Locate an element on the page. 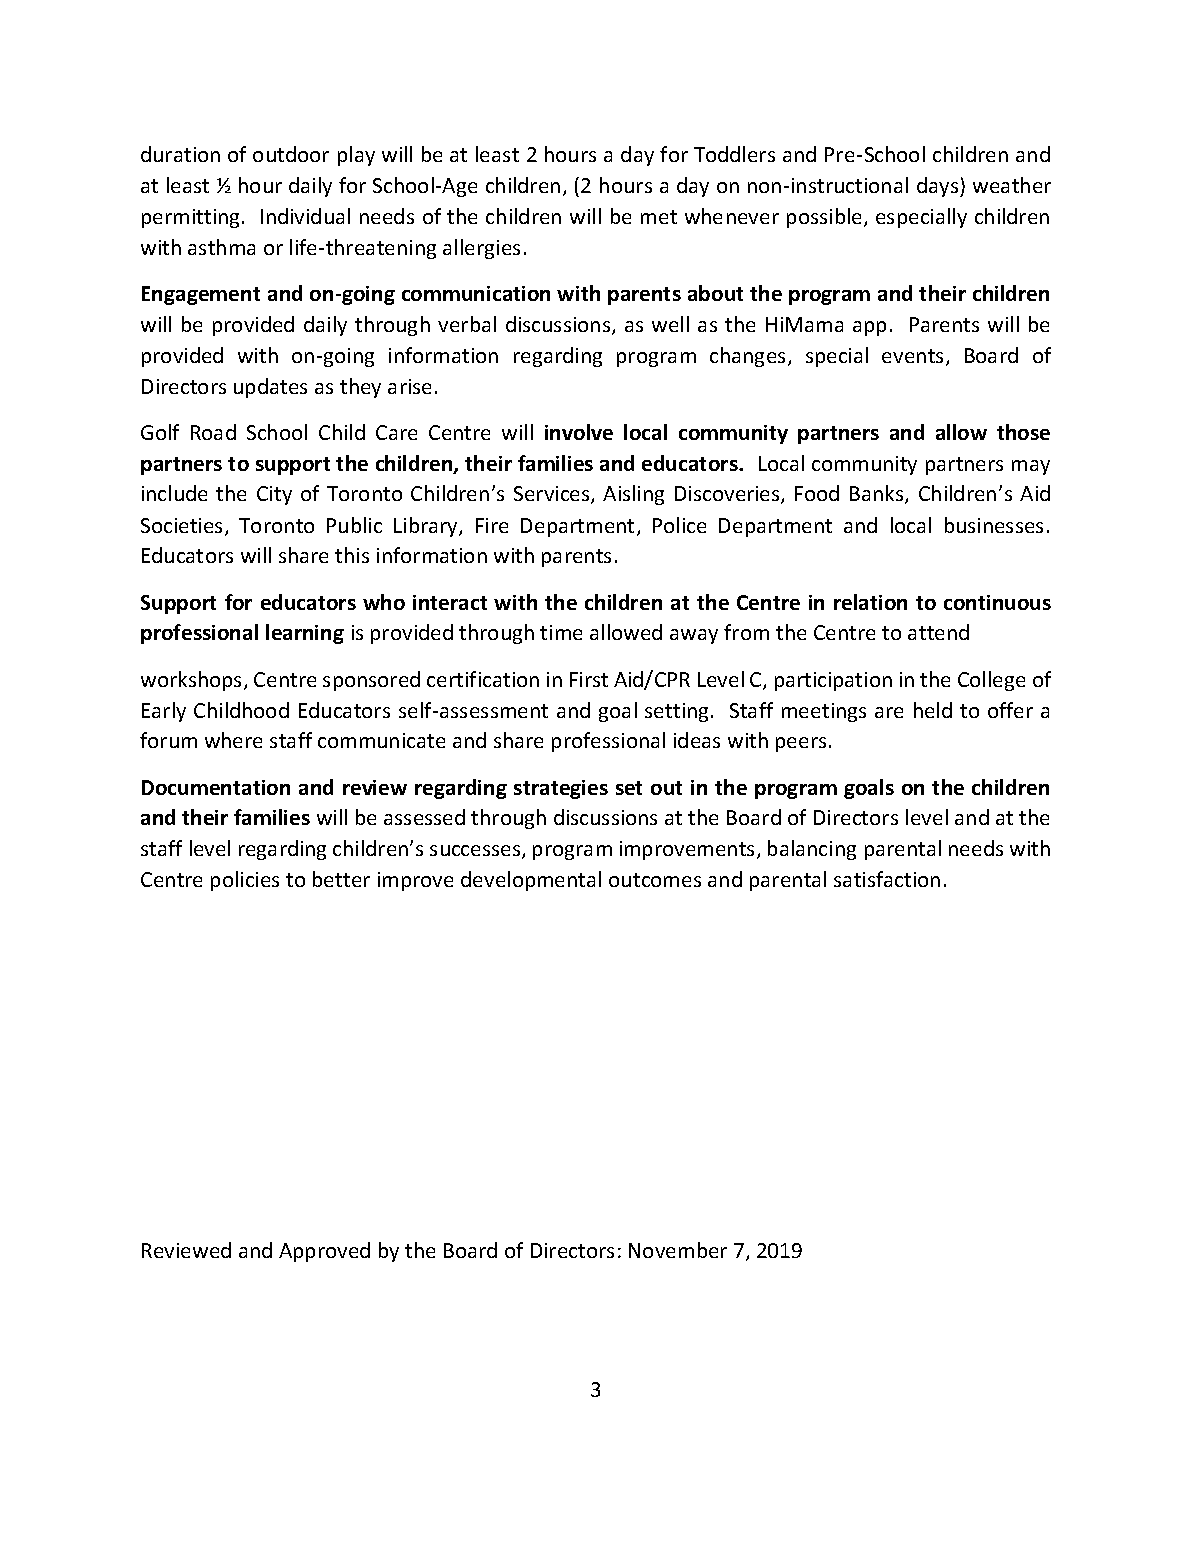 Image resolution: width=1192 pixels, height=1543 pixels. satisfaction is located at coordinates (887, 879).
